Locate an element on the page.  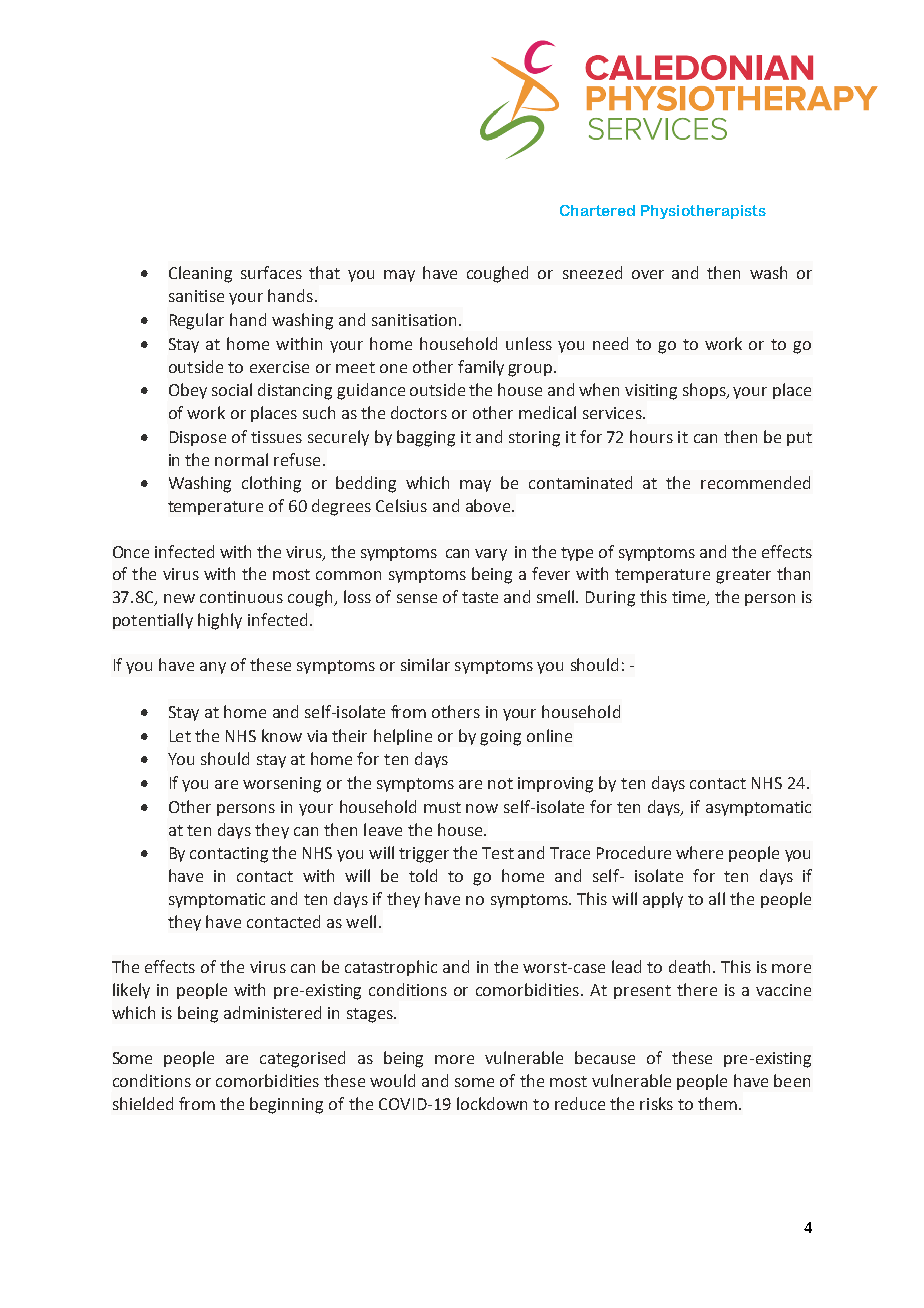
shielded is located at coordinates (143, 1103).
